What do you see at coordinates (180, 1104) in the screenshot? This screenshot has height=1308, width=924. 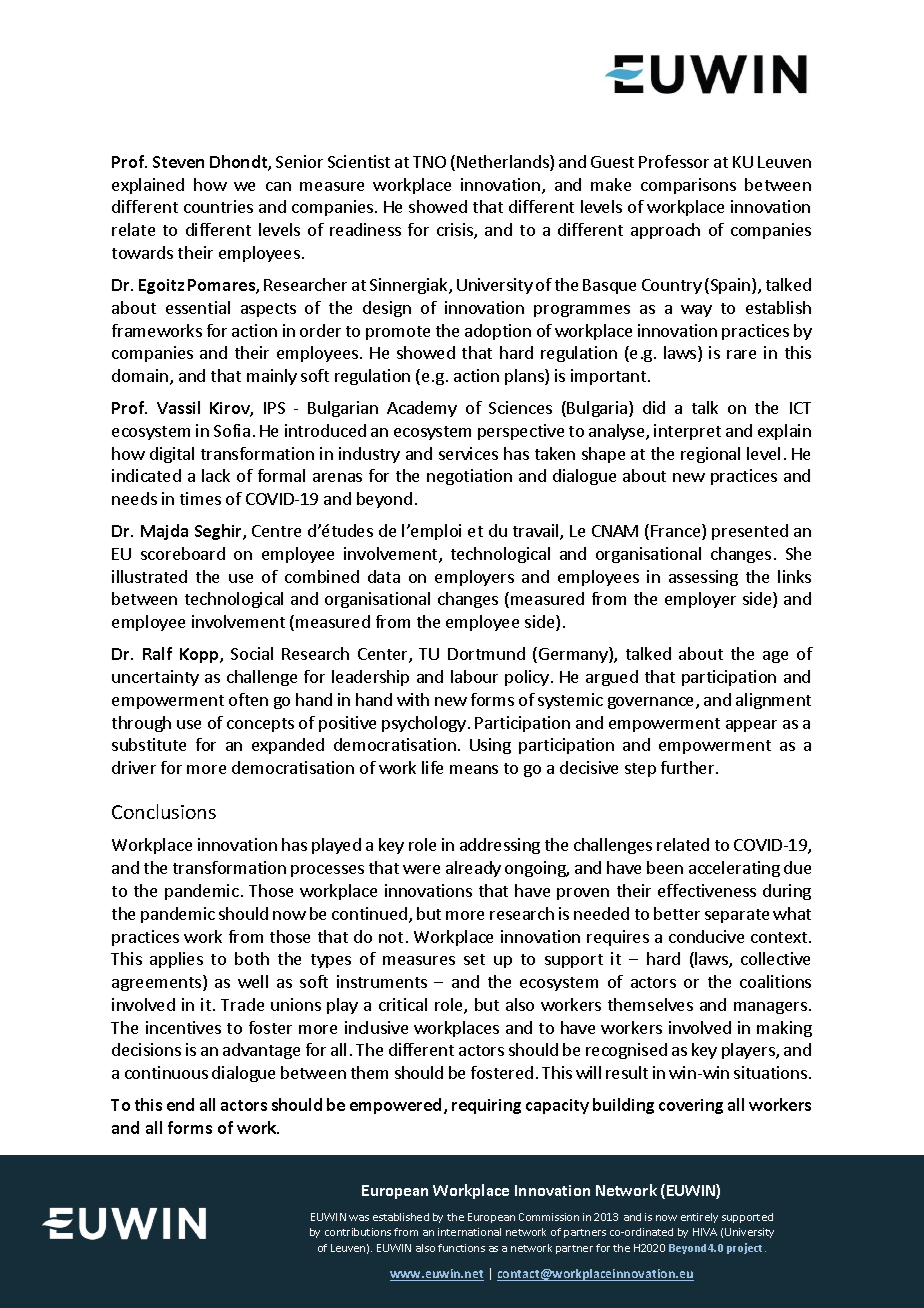 I see `end` at bounding box center [180, 1104].
